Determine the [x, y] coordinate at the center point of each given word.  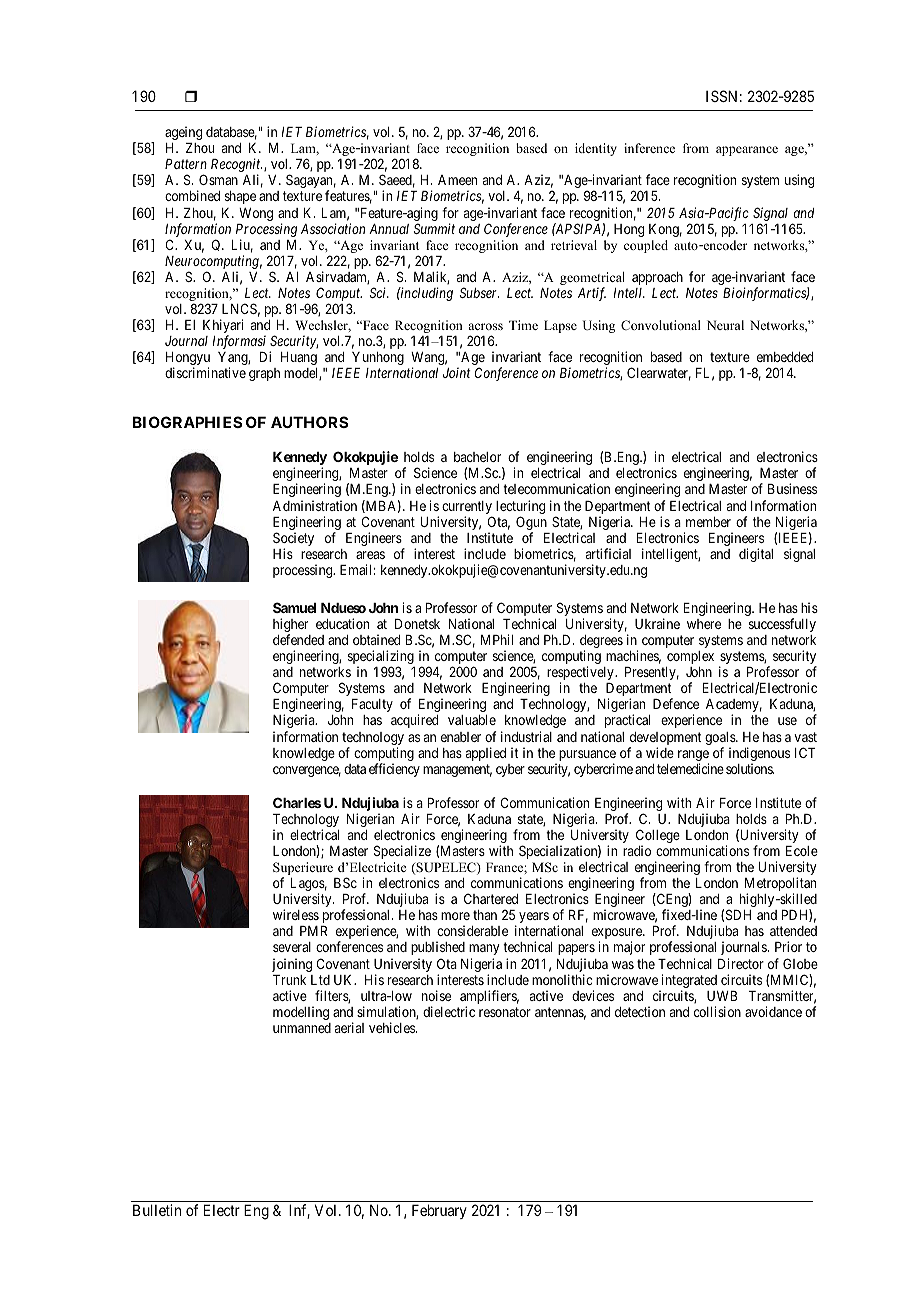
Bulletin [157, 1210]
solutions [750, 768]
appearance [747, 151]
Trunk [289, 980]
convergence [307, 771]
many [484, 949]
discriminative [205, 372]
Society [293, 540]
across [485, 326]
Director [741, 963]
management [457, 770]
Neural [725, 325]
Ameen [457, 180]
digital [756, 555]
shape [240, 197]
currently [467, 509]
